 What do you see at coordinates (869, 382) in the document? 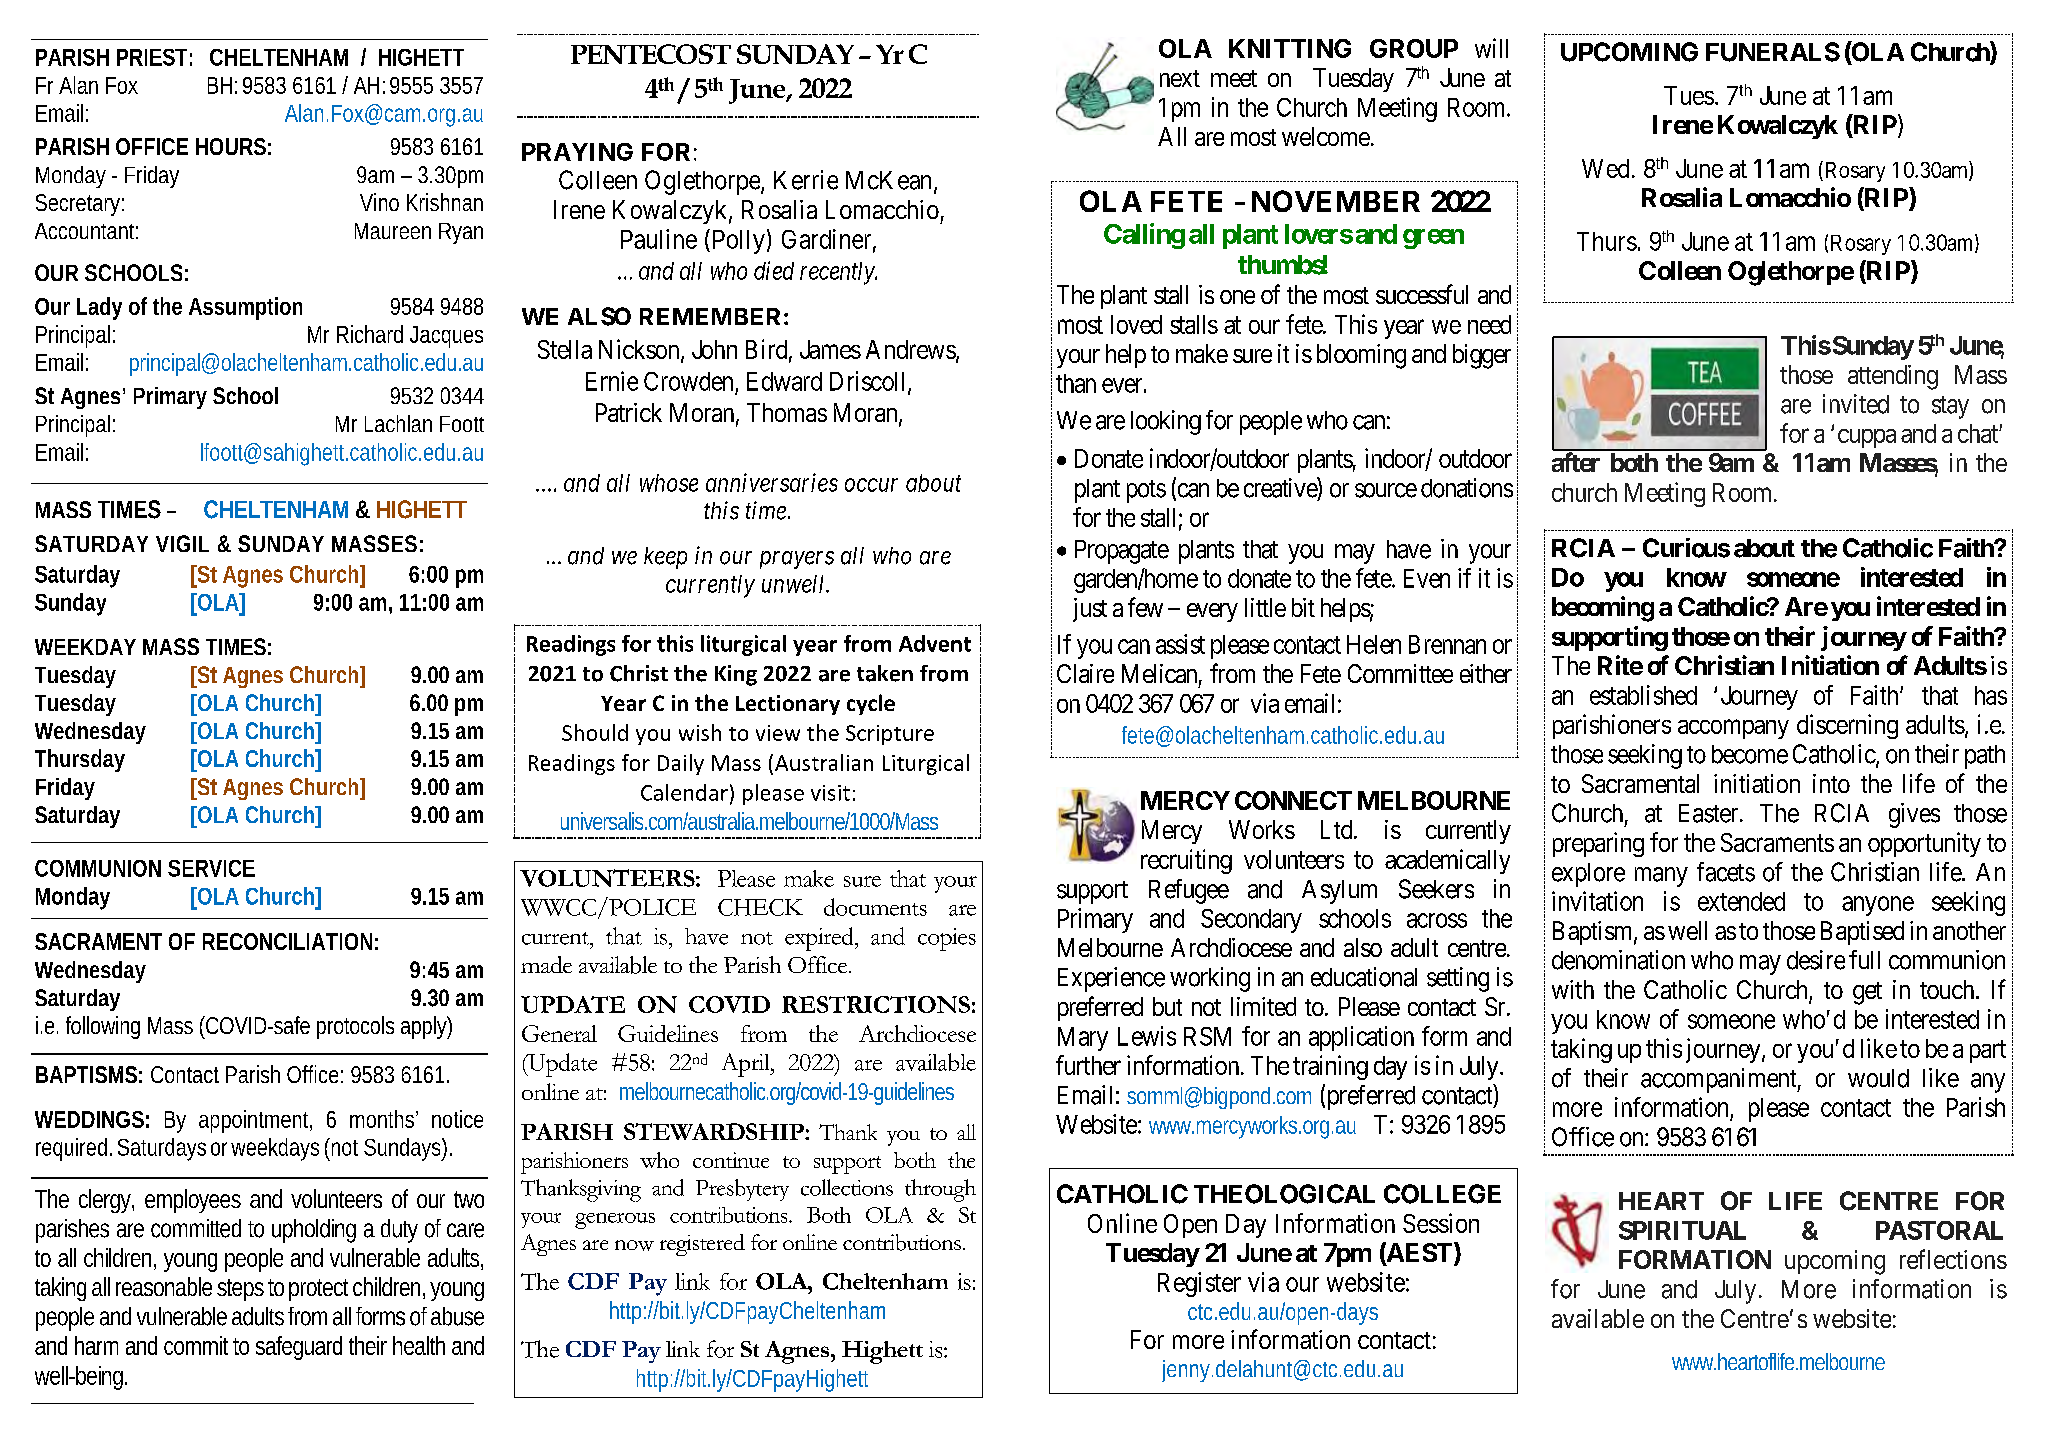
I see `Driscoll` at bounding box center [869, 382].
